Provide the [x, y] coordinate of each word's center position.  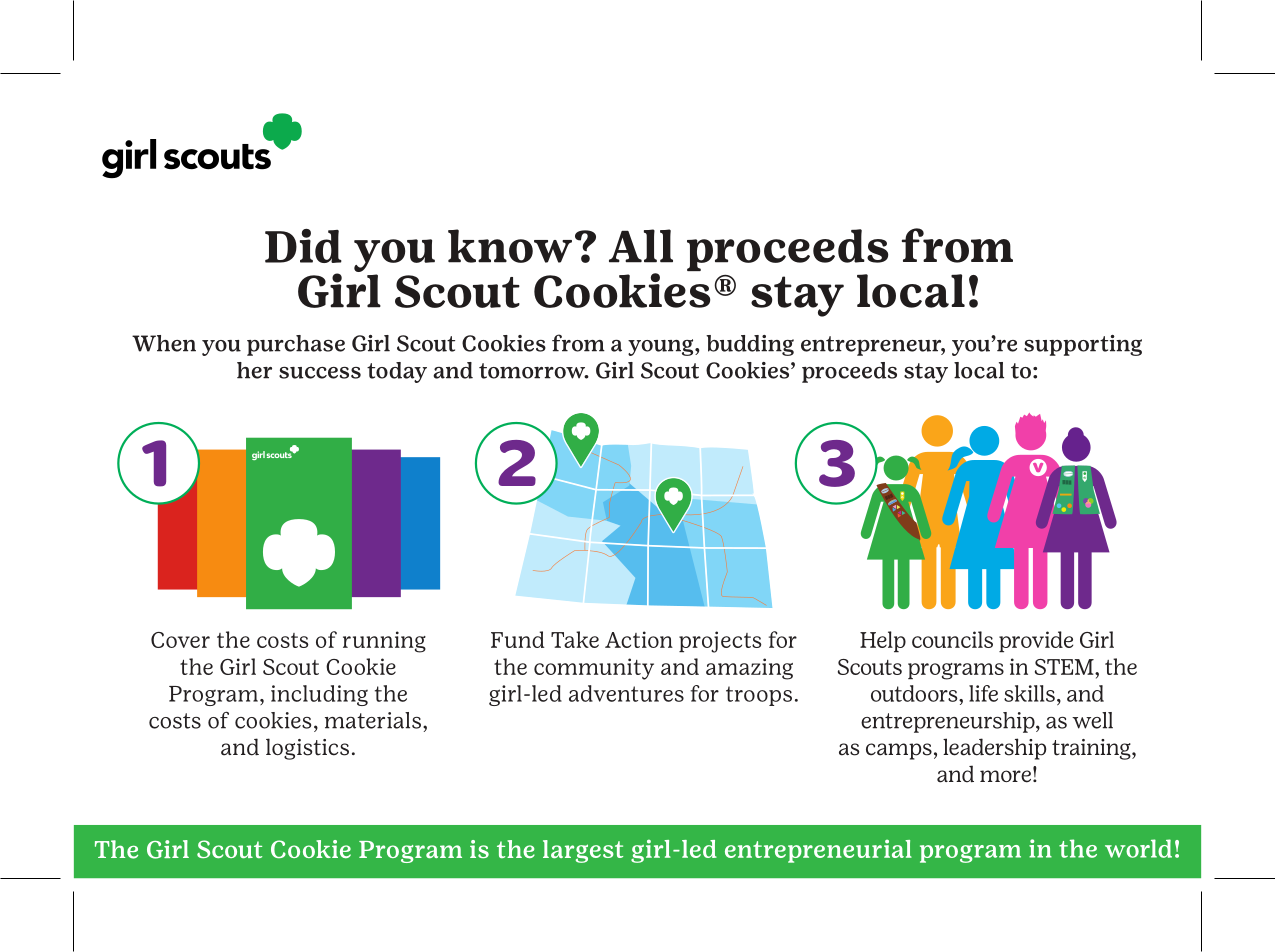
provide [1036, 641]
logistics [307, 749]
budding [750, 345]
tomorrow [533, 371]
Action [639, 639]
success [320, 373]
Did [303, 246]
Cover [180, 640]
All [641, 246]
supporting [1083, 345]
